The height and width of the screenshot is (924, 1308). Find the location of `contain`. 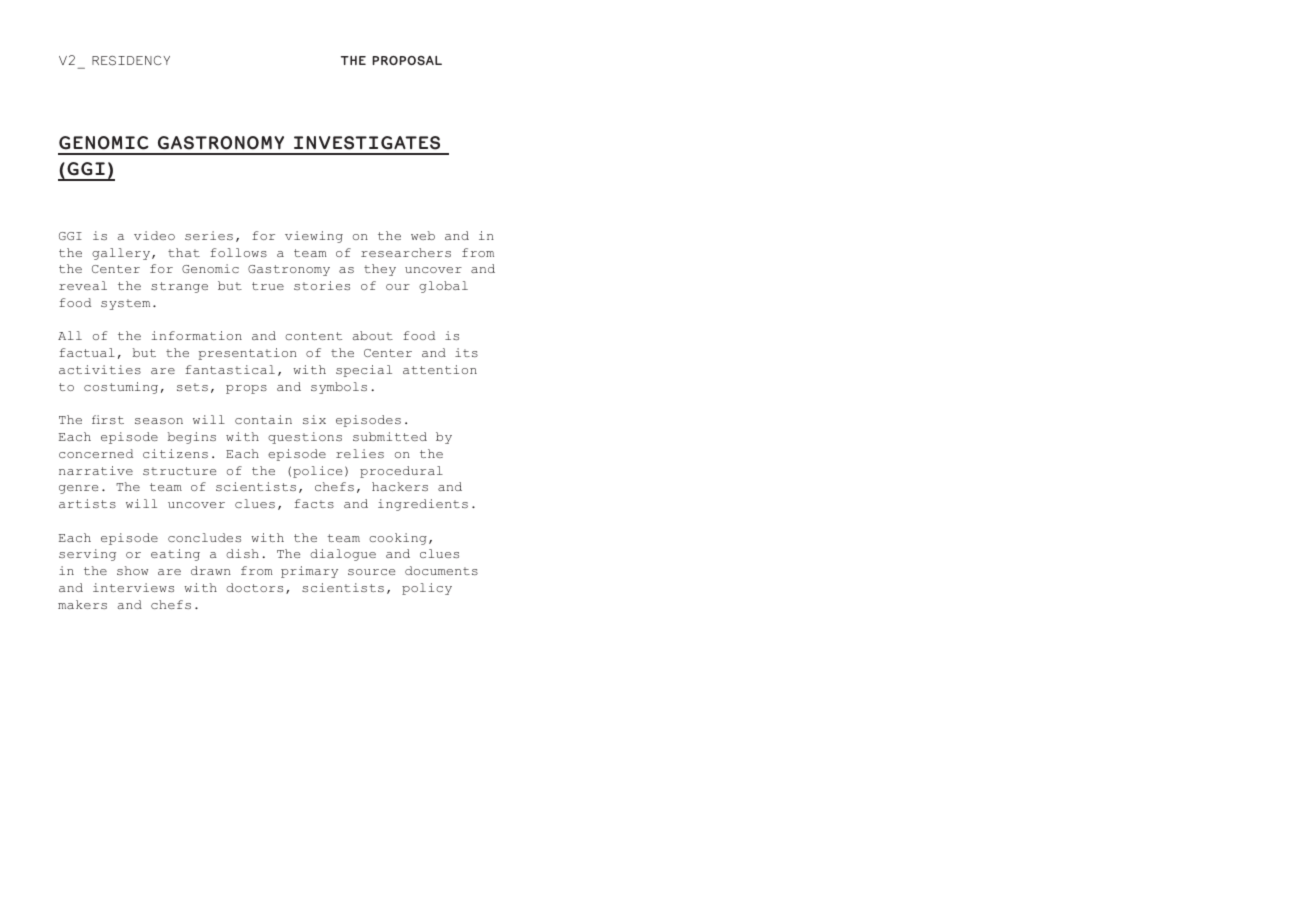

contain is located at coordinates (263, 419).
